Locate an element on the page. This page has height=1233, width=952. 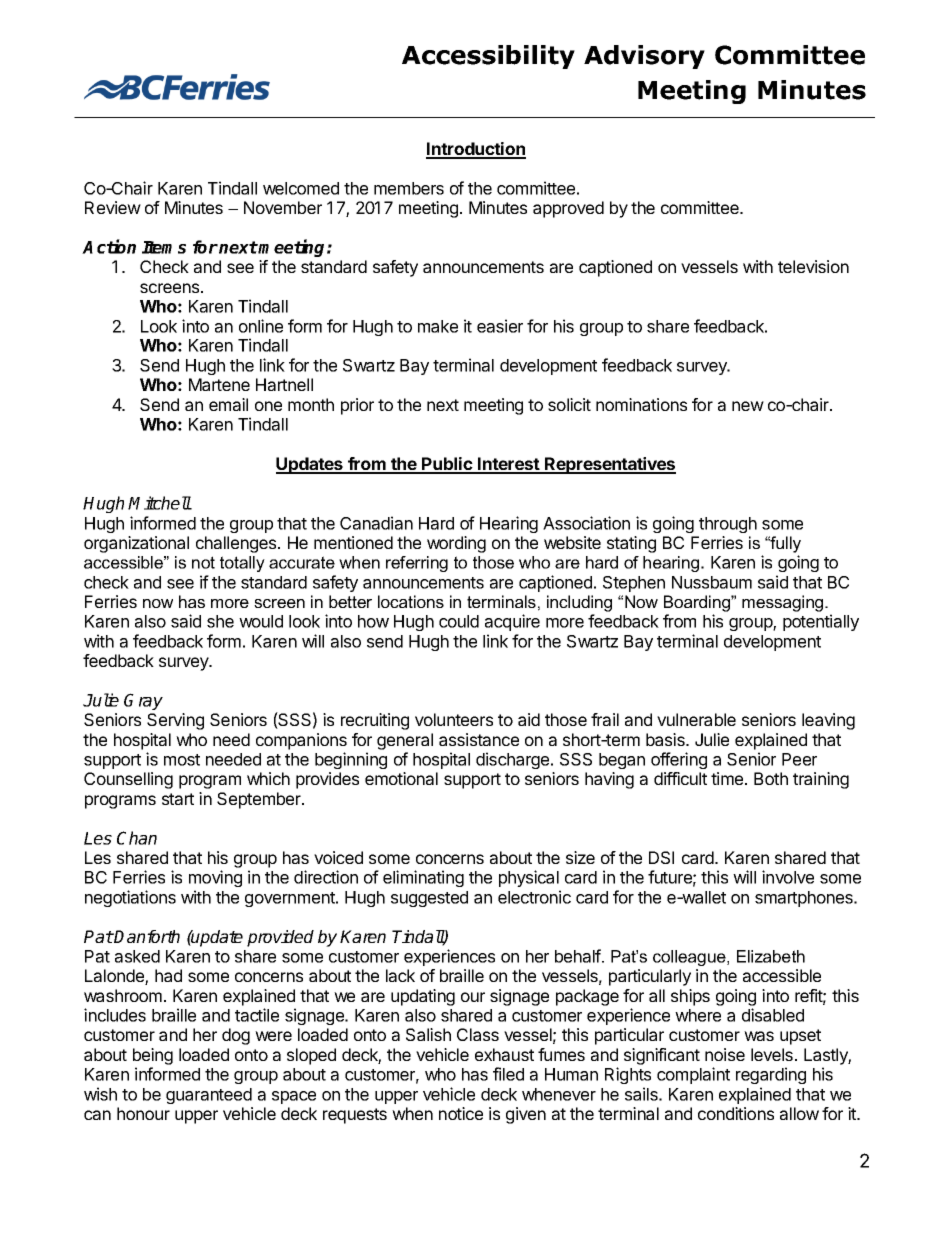
welcomed is located at coordinates (301, 188).
